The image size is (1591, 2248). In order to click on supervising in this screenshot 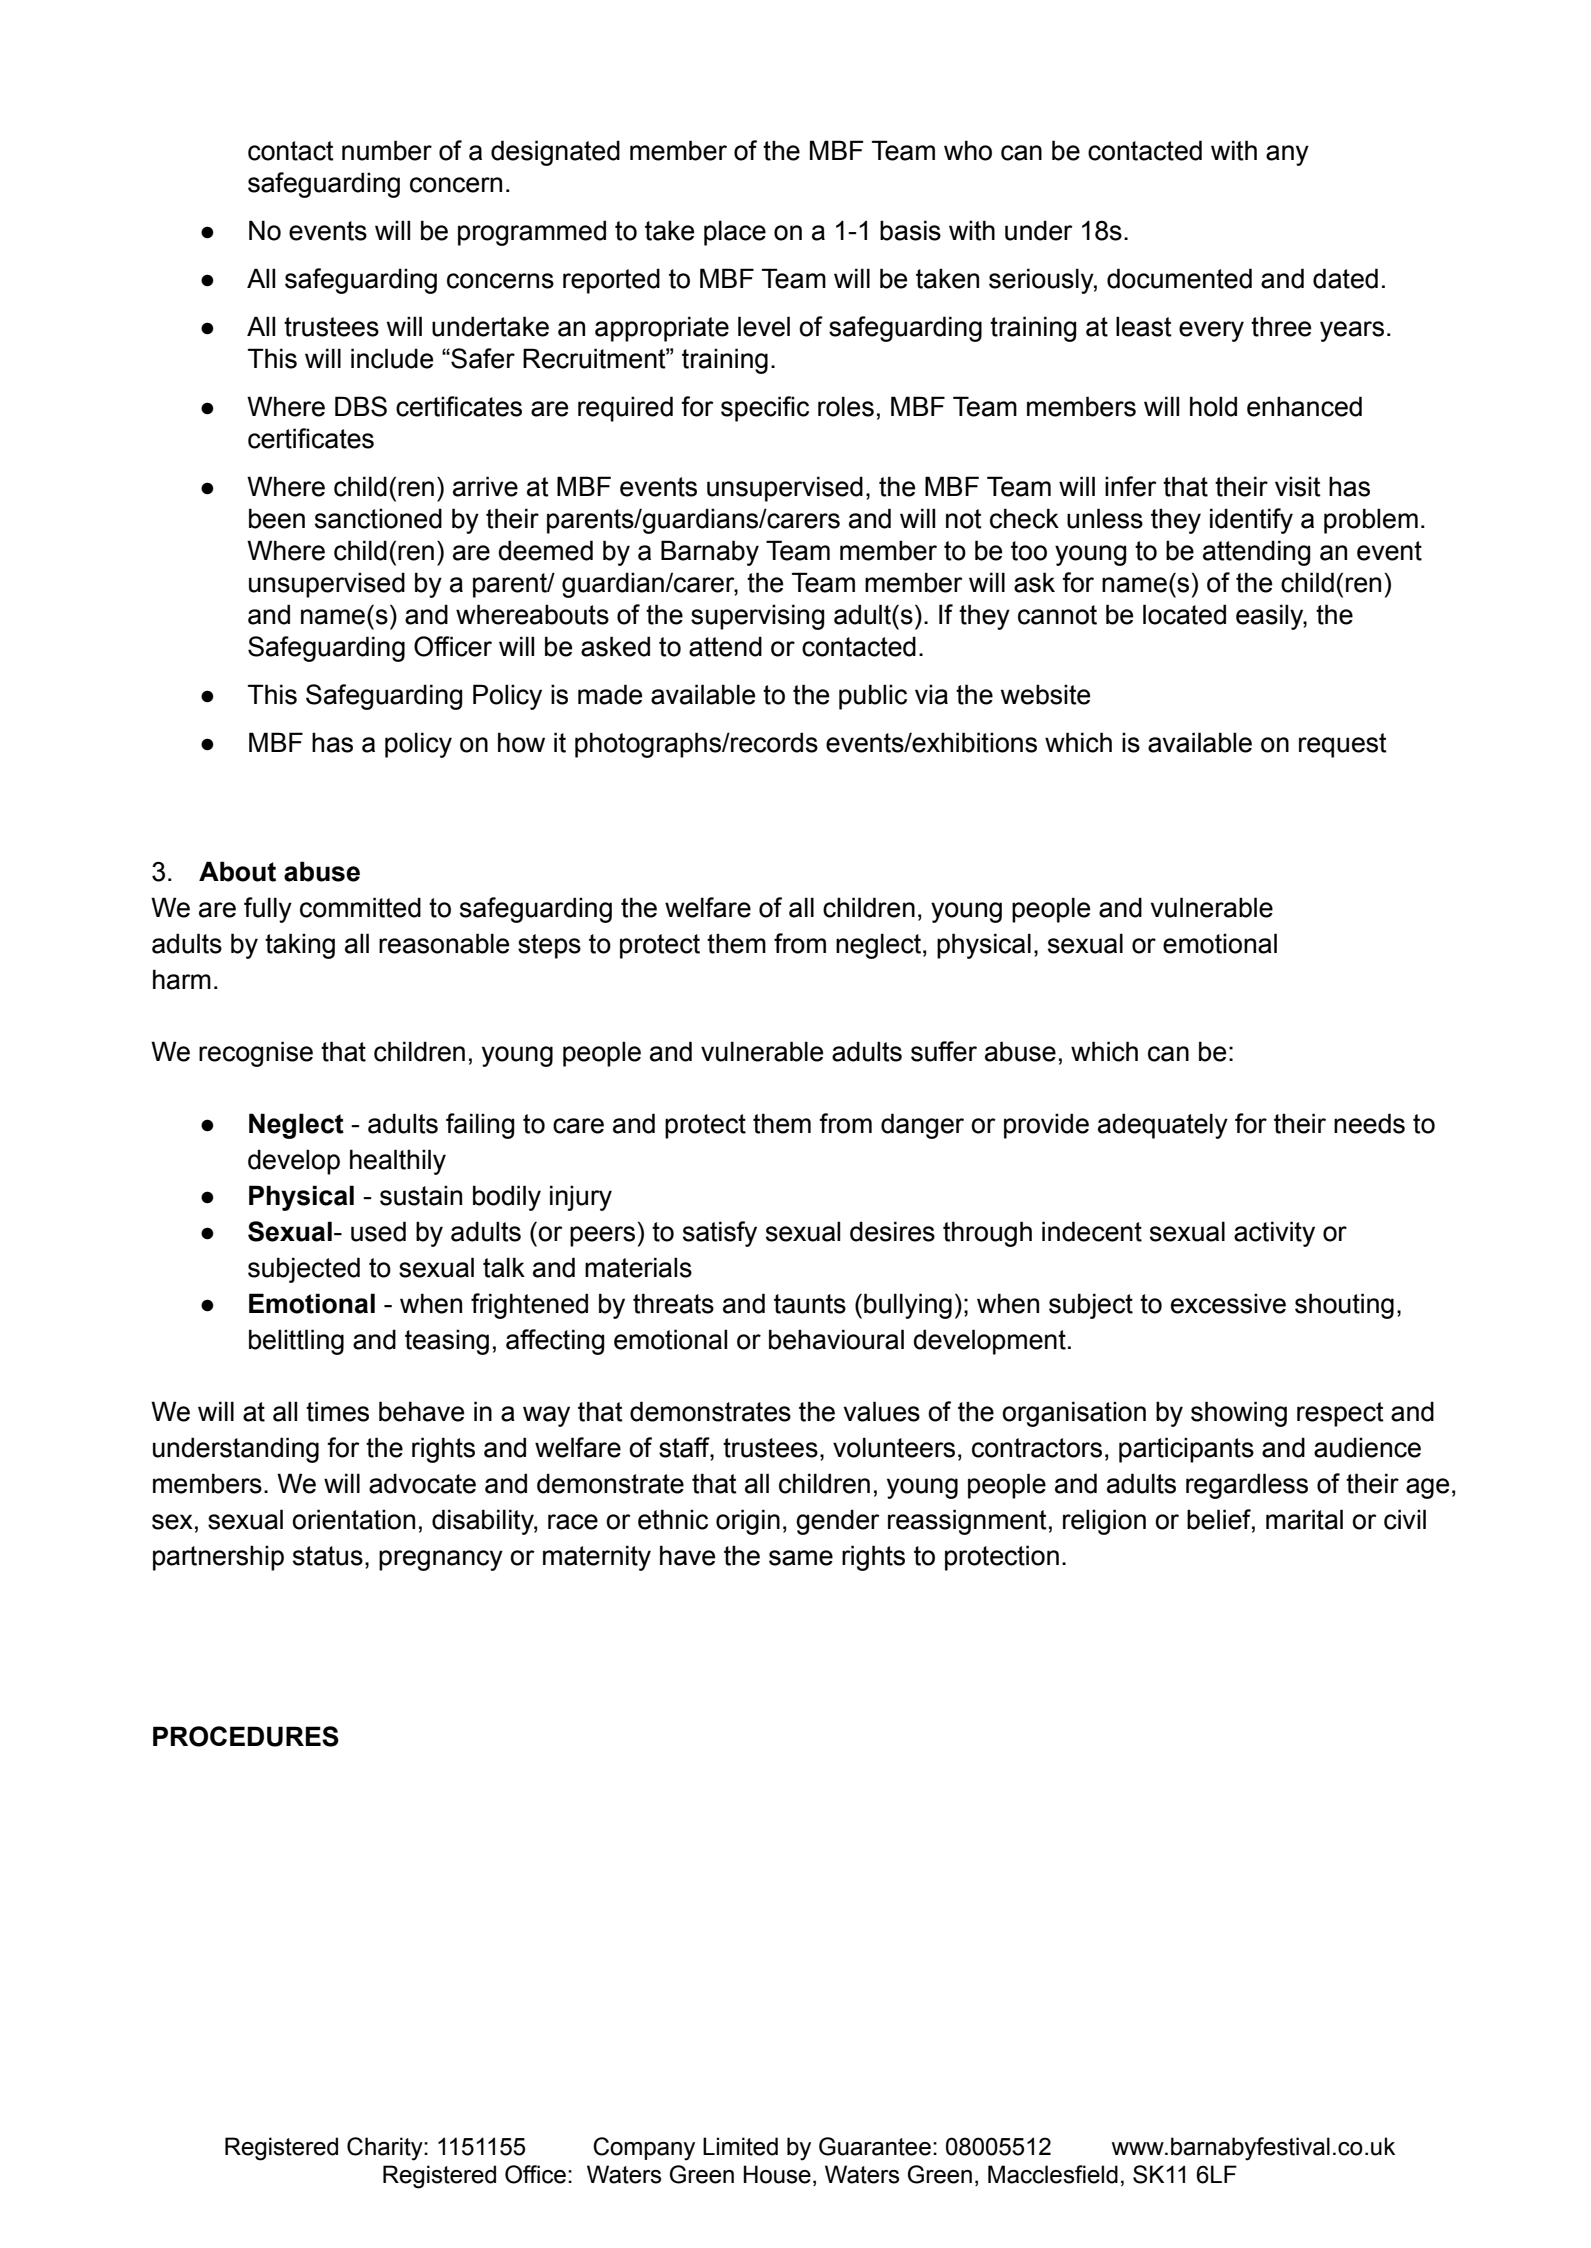, I will do `click(757, 617)`.
